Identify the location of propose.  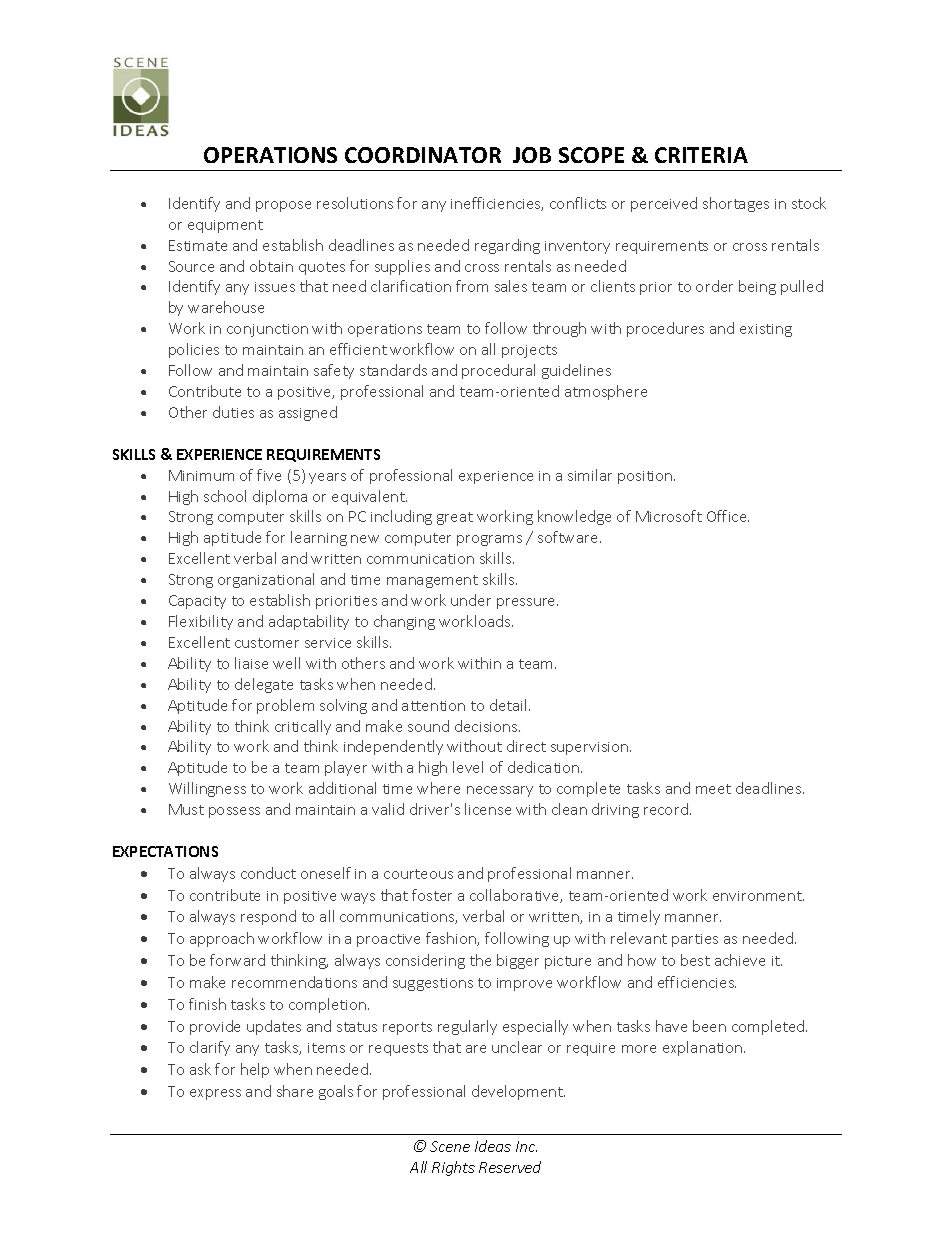
(283, 206).
